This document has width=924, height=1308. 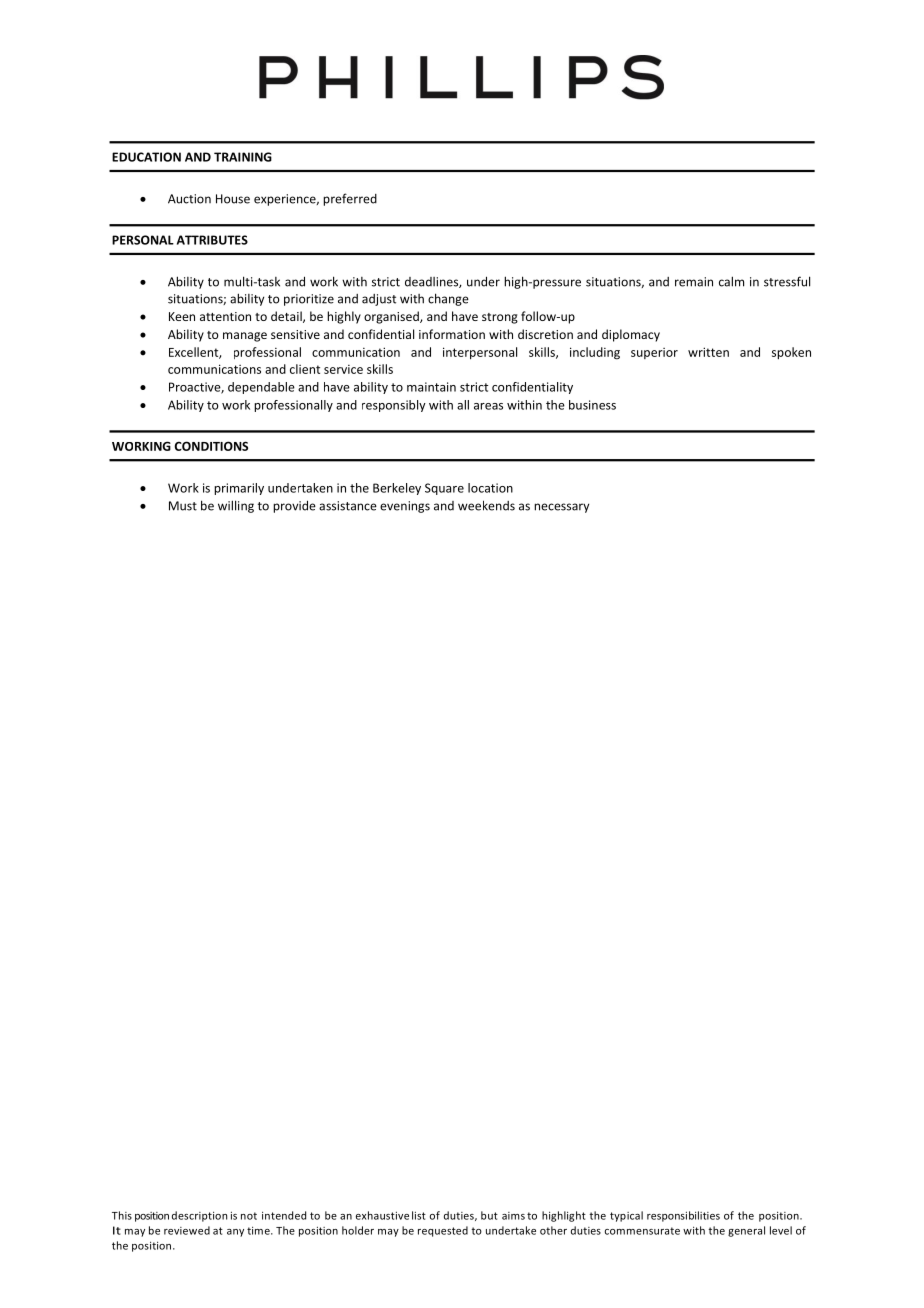 What do you see at coordinates (443, 1231) in the document?
I see `requested` at bounding box center [443, 1231].
